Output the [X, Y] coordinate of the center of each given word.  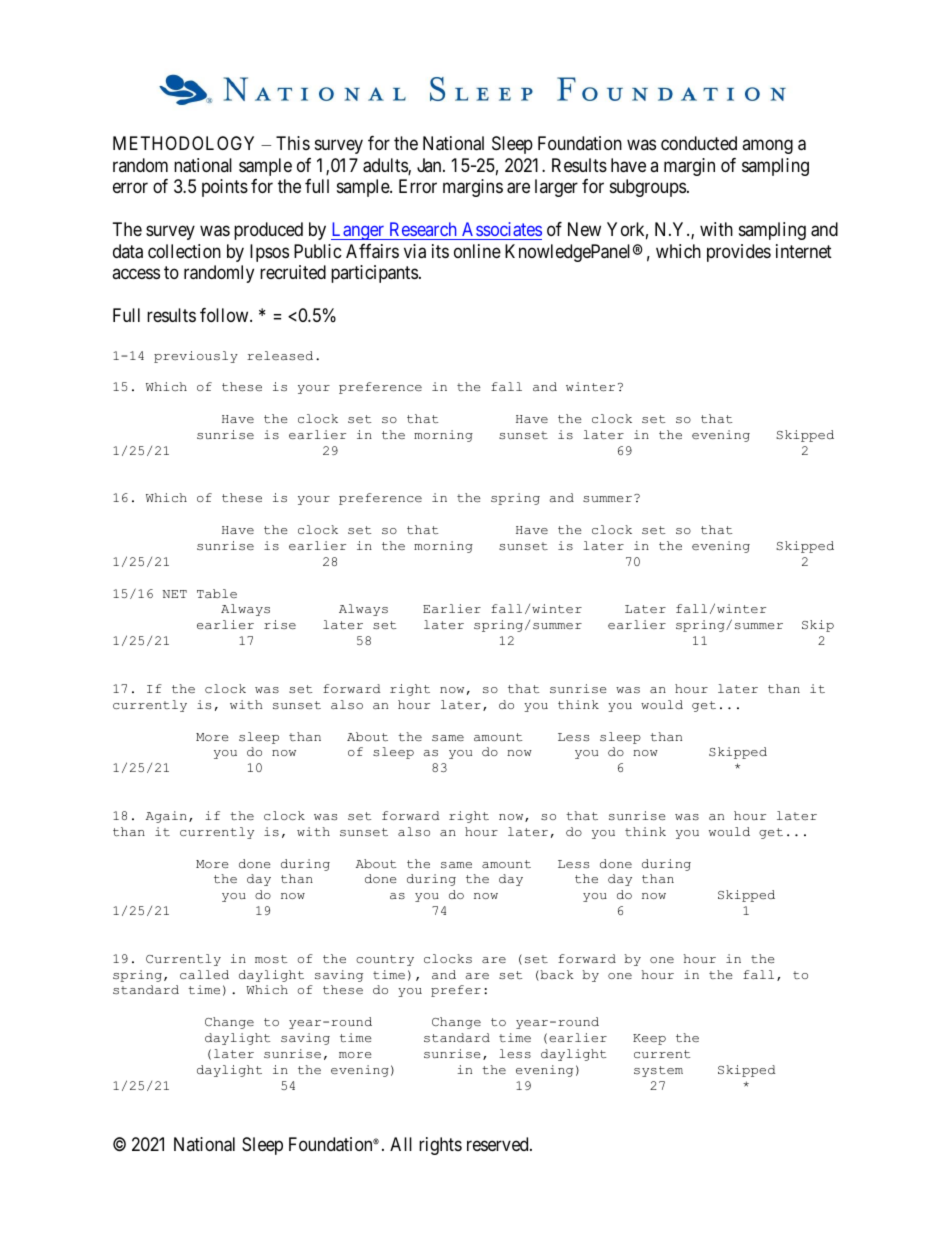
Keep [649, 1039]
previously [196, 357]
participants [374, 274]
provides [739, 253]
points [225, 188]
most [271, 959]
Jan [430, 165]
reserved [499, 1144]
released [280, 355]
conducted [699, 143]
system [658, 1071]
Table [217, 594]
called [204, 974]
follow [225, 315]
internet [804, 251]
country [385, 960]
